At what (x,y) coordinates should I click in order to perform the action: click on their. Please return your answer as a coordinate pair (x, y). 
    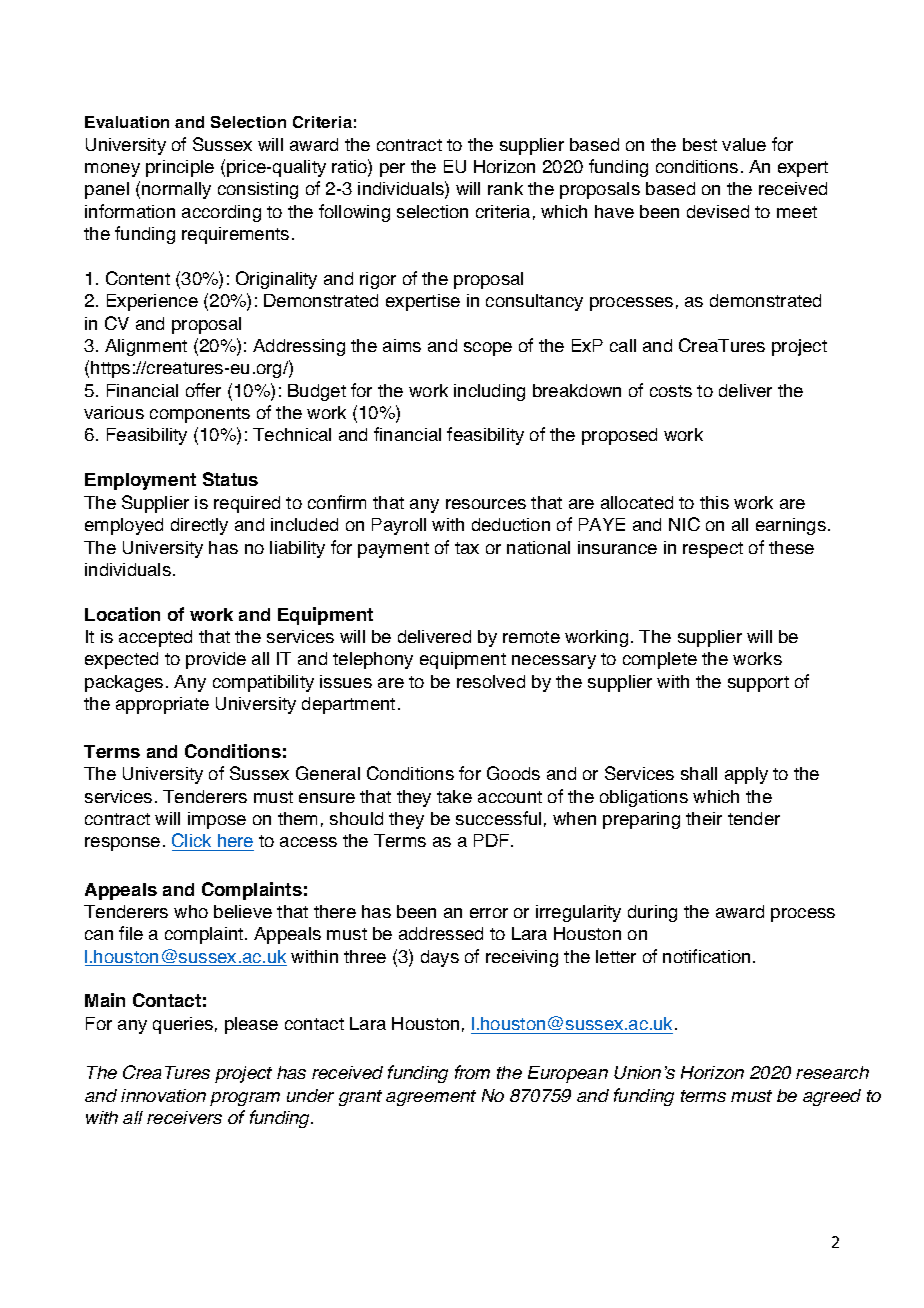
    Looking at the image, I should click on (704, 818).
